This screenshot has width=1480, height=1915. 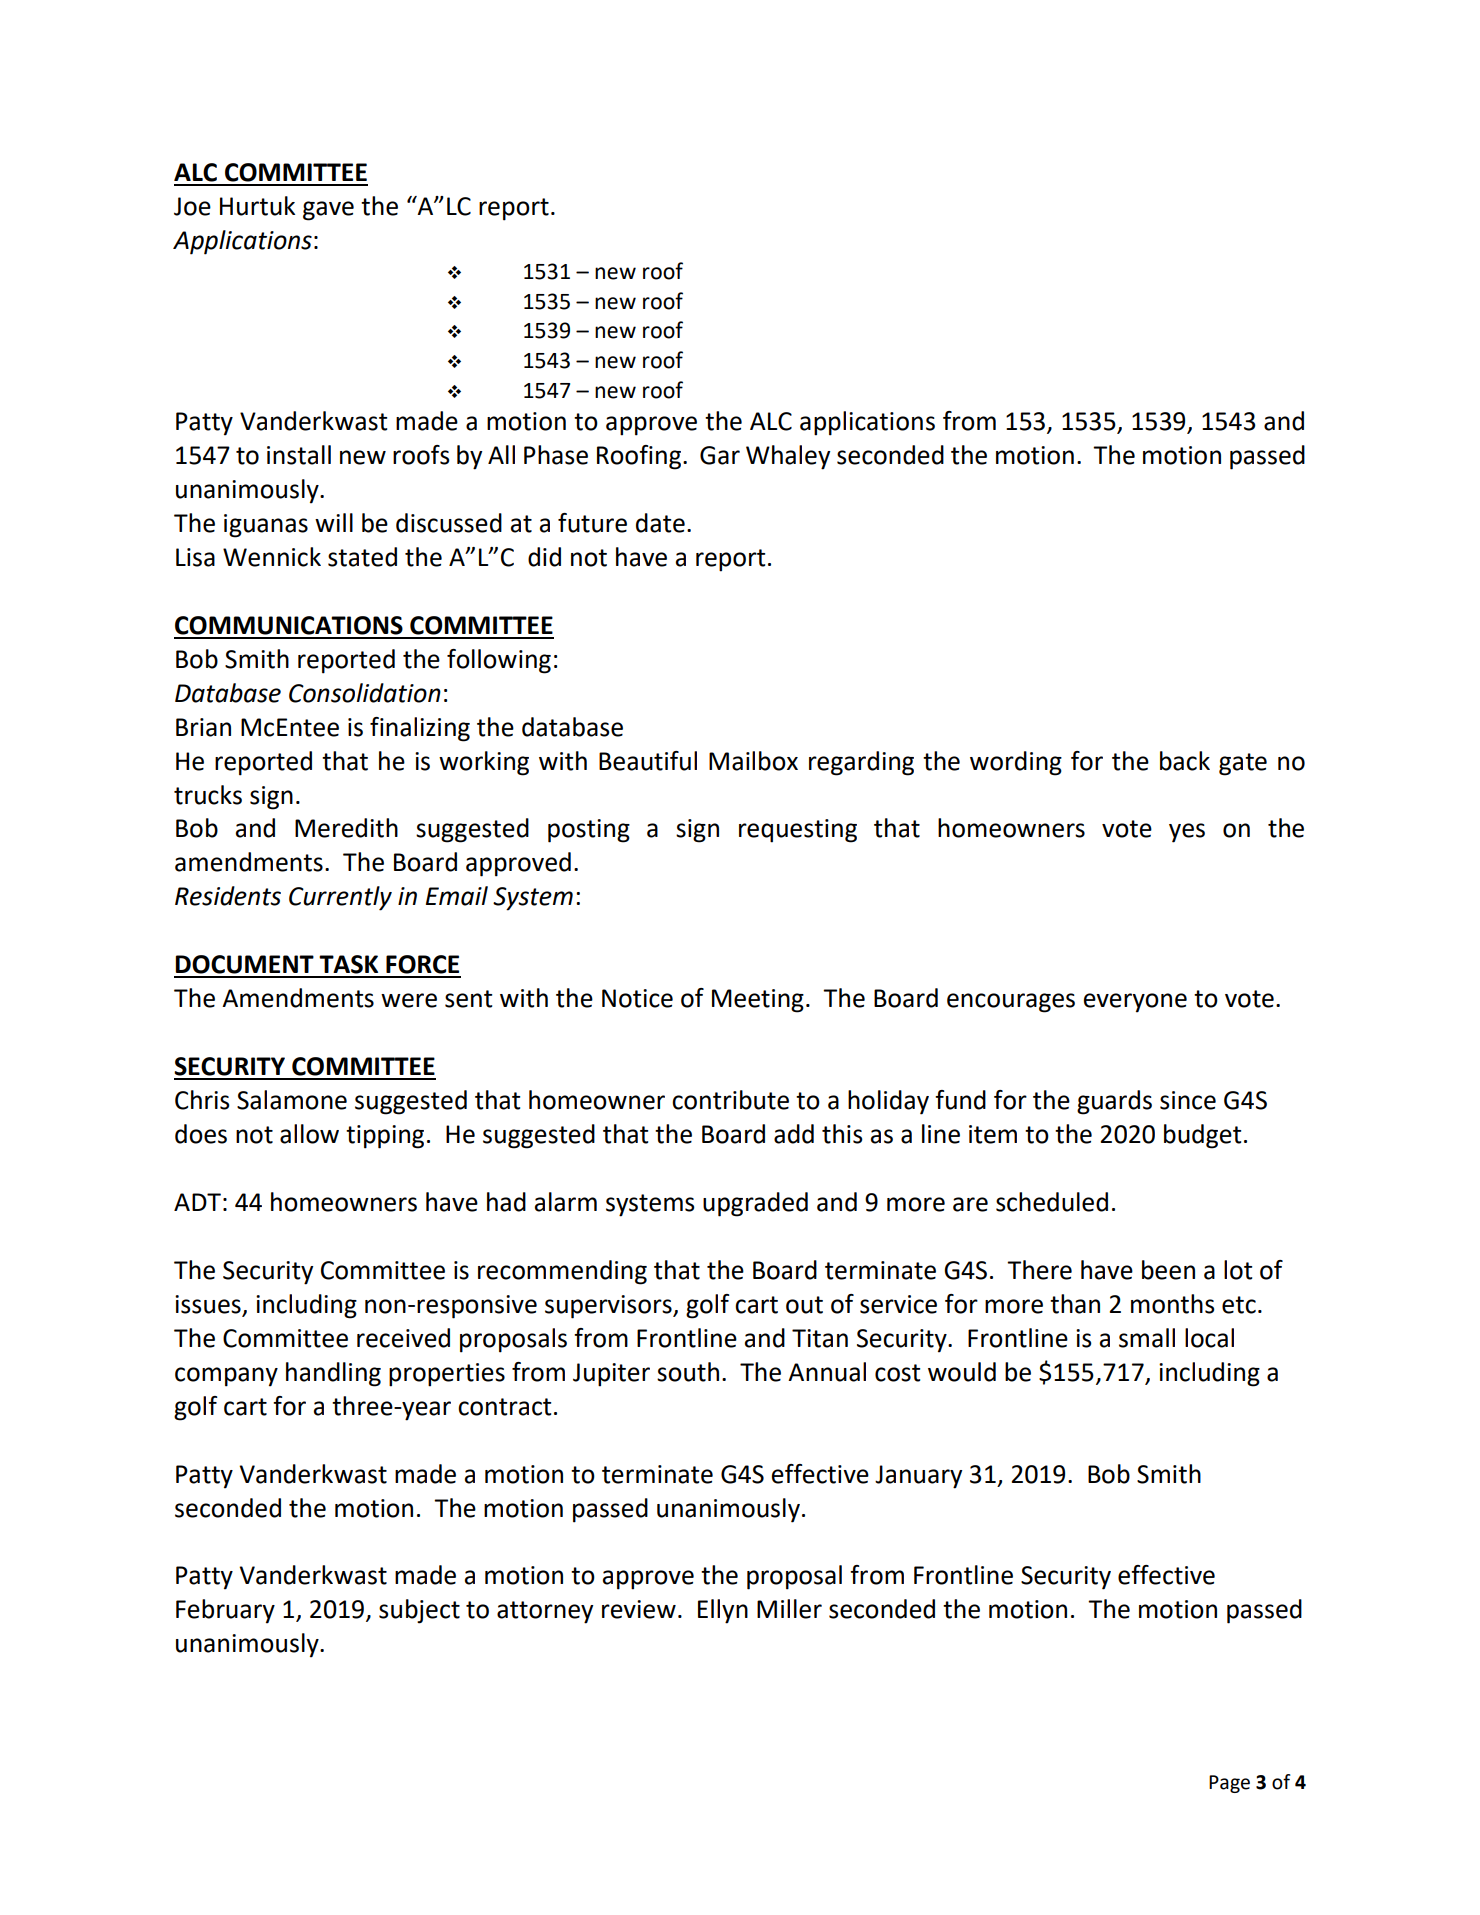 What do you see at coordinates (592, 523) in the screenshot?
I see `future` at bounding box center [592, 523].
